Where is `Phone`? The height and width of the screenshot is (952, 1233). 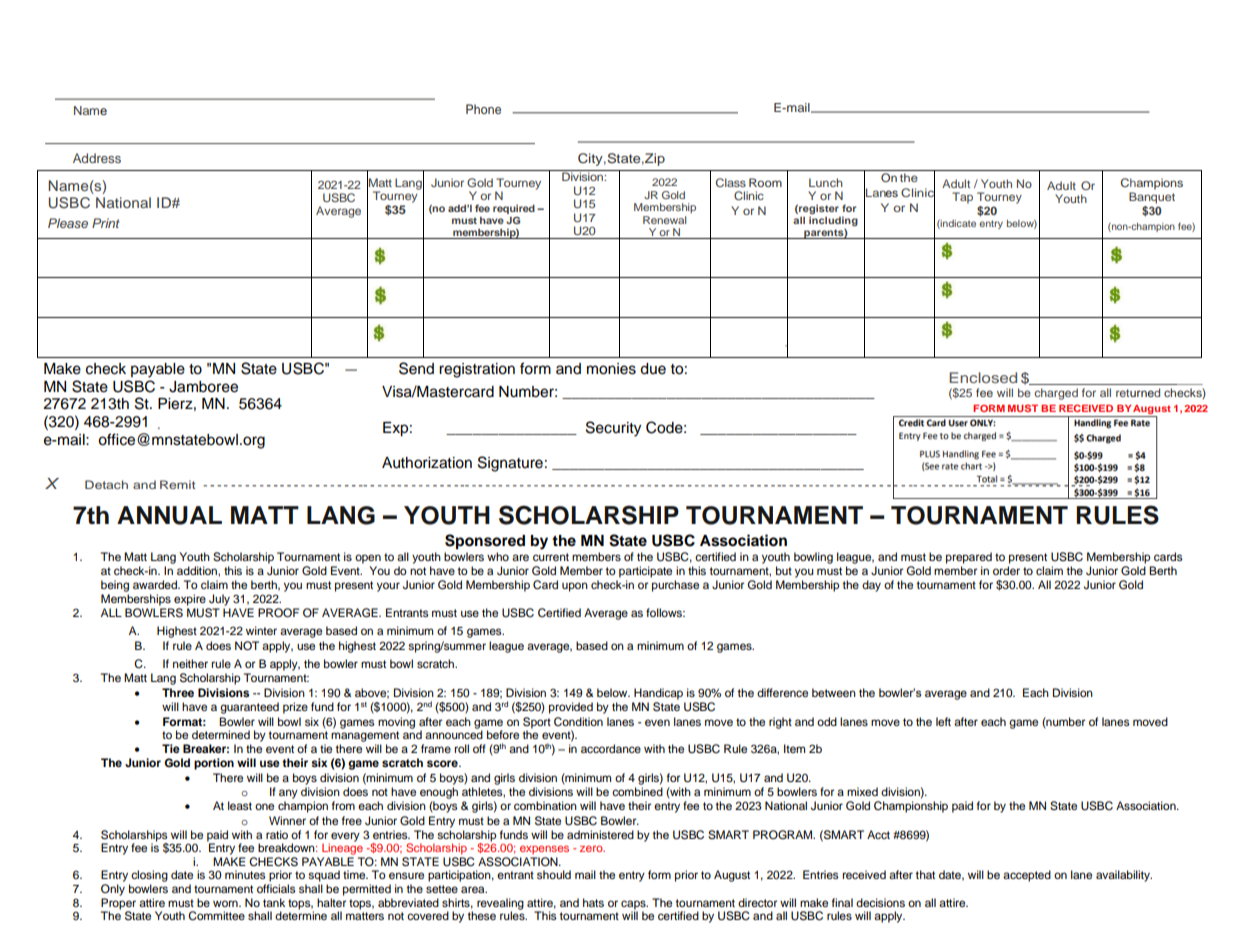
Phone is located at coordinates (483, 109).
